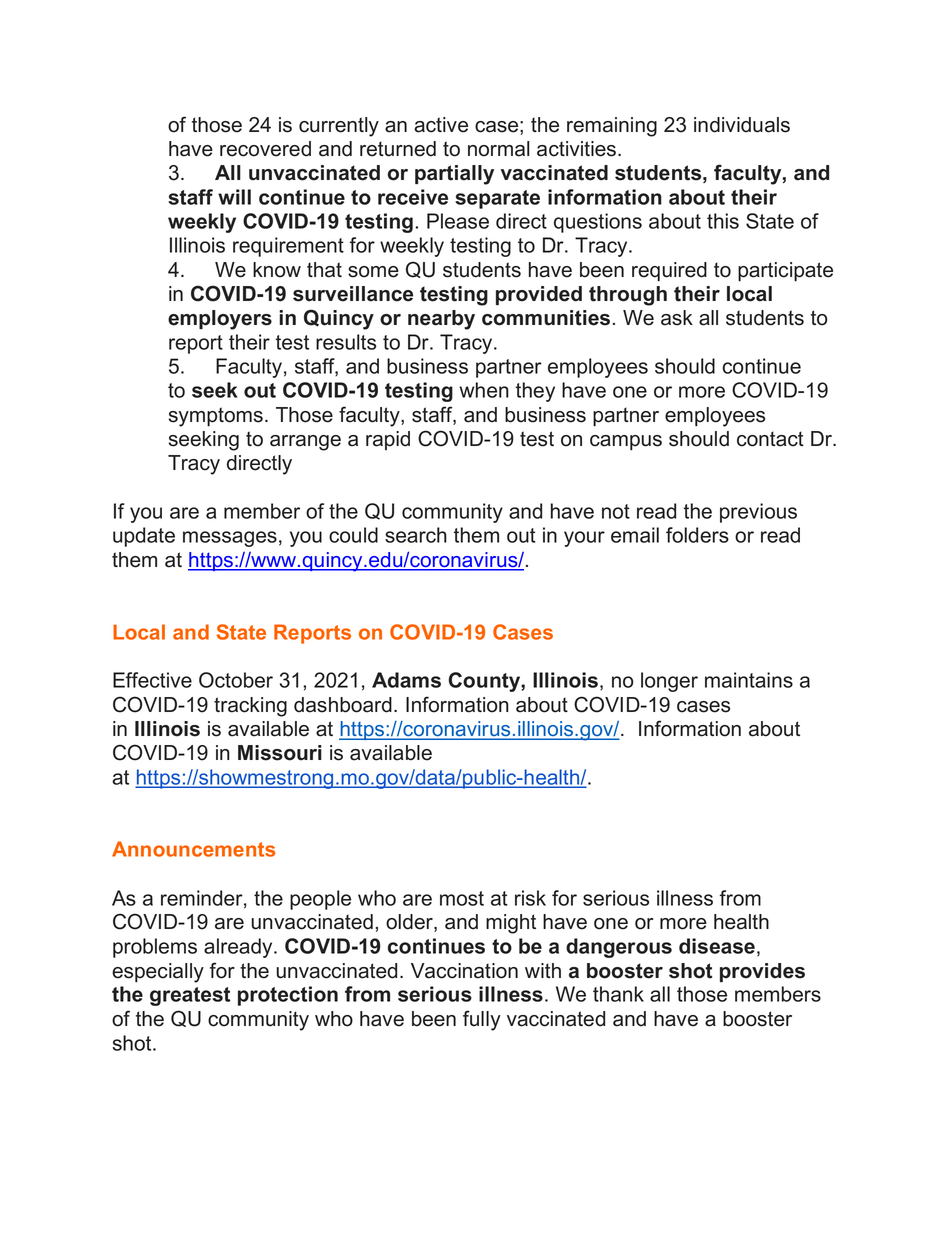 The height and width of the page is (1233, 952). Describe the element at coordinates (288, 996) in the page. I see `protection` at that location.
